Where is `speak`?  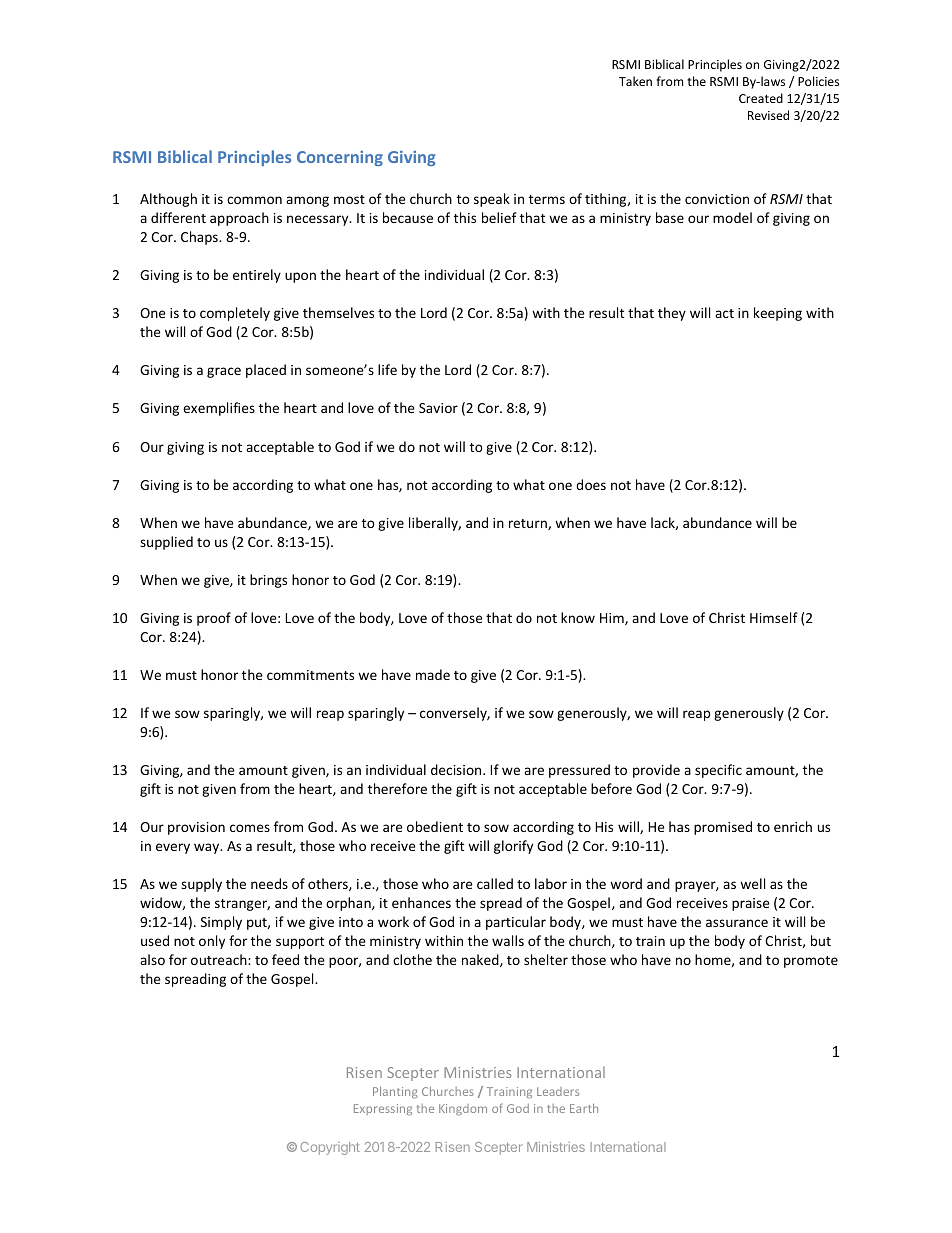
speak is located at coordinates (492, 200).
